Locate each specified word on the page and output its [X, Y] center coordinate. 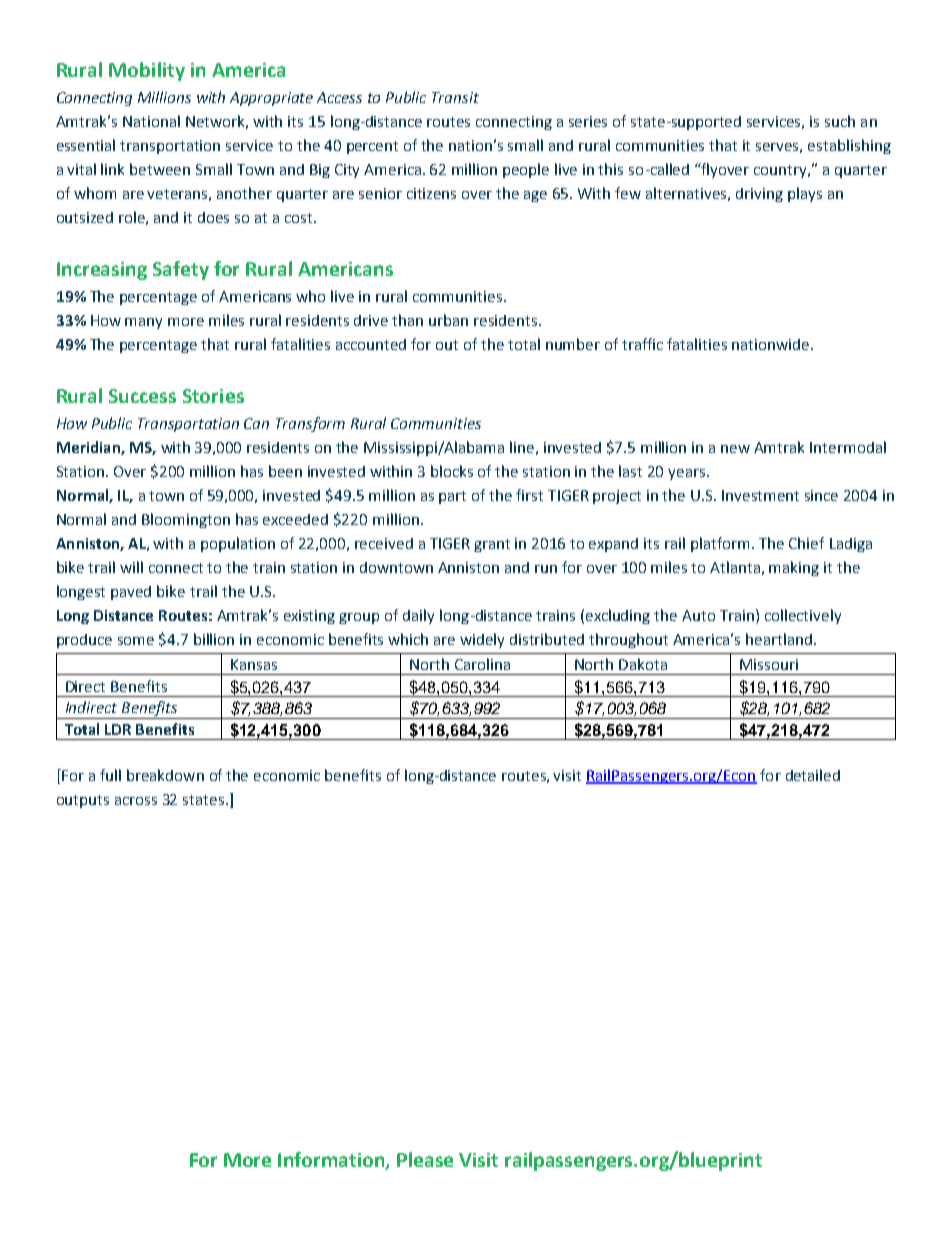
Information [332, 1161]
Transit [455, 97]
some [136, 641]
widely [482, 640]
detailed [813, 775]
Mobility [147, 71]
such [840, 121]
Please [425, 1159]
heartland [779, 639]
